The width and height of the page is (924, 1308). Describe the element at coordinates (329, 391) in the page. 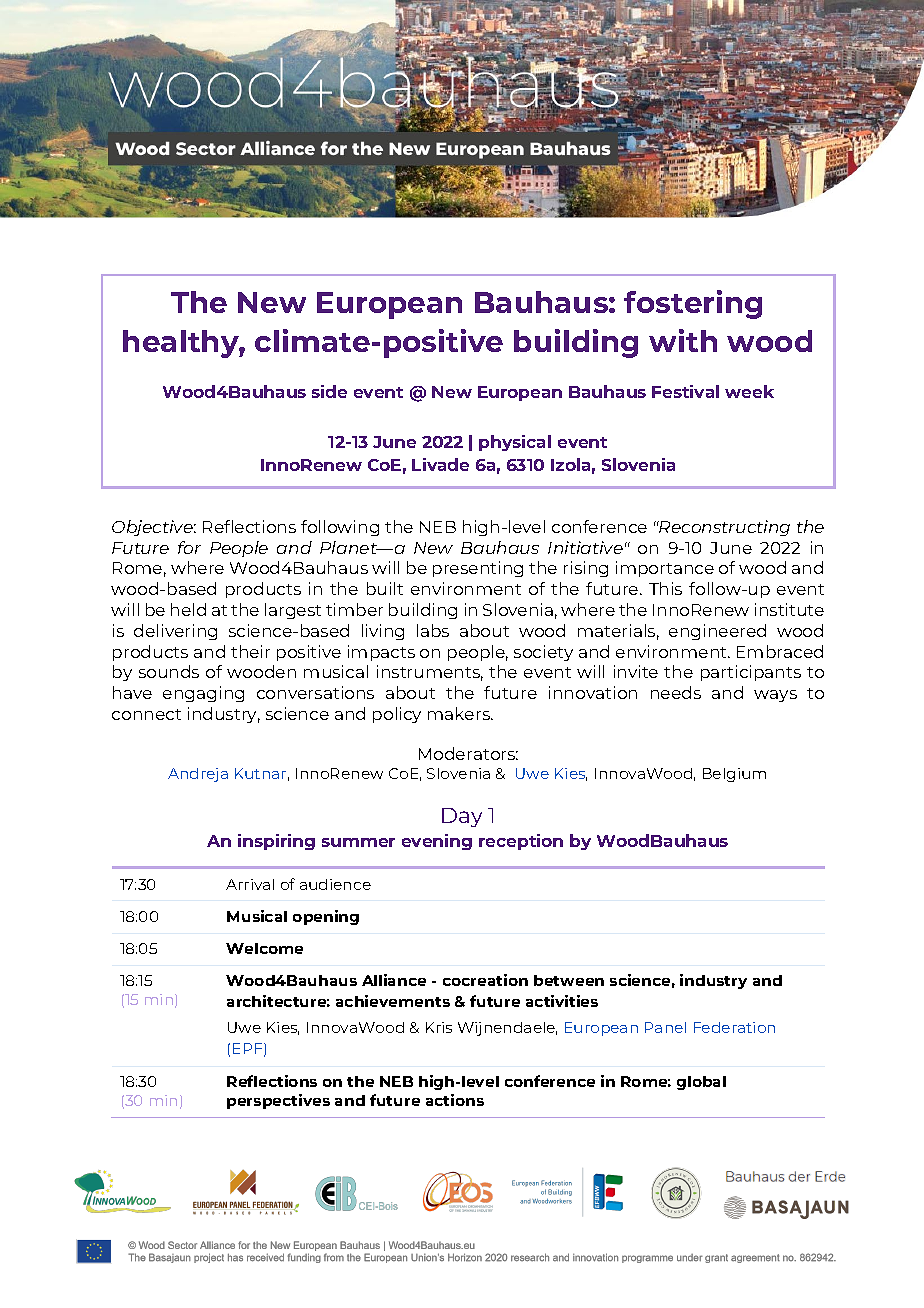

I see `side` at that location.
